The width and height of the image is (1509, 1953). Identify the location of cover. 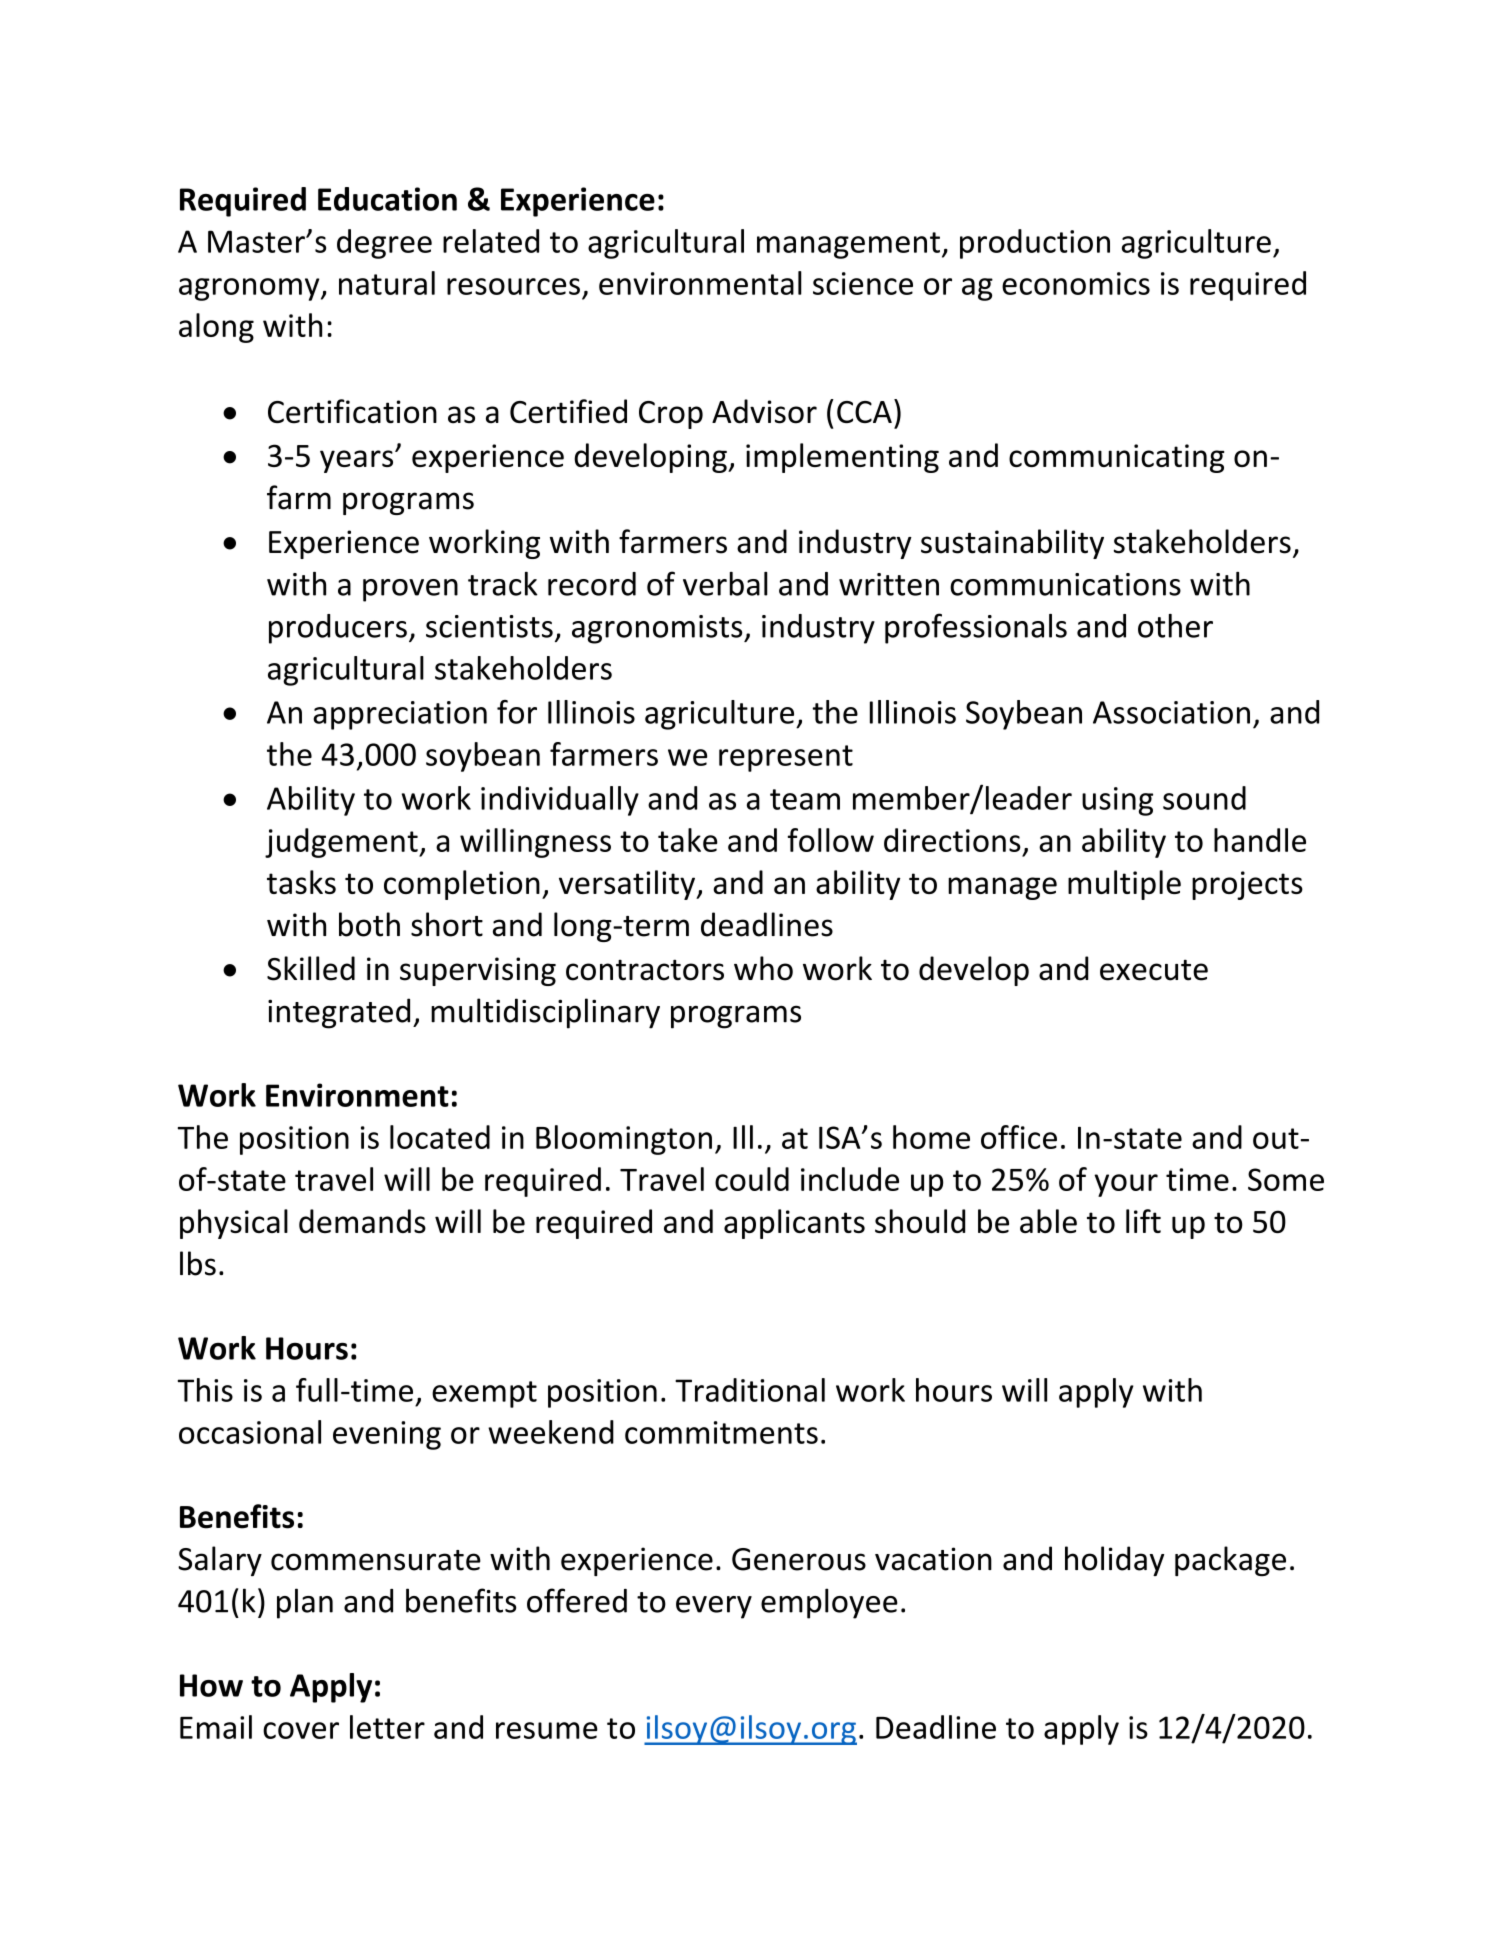
(301, 1730).
